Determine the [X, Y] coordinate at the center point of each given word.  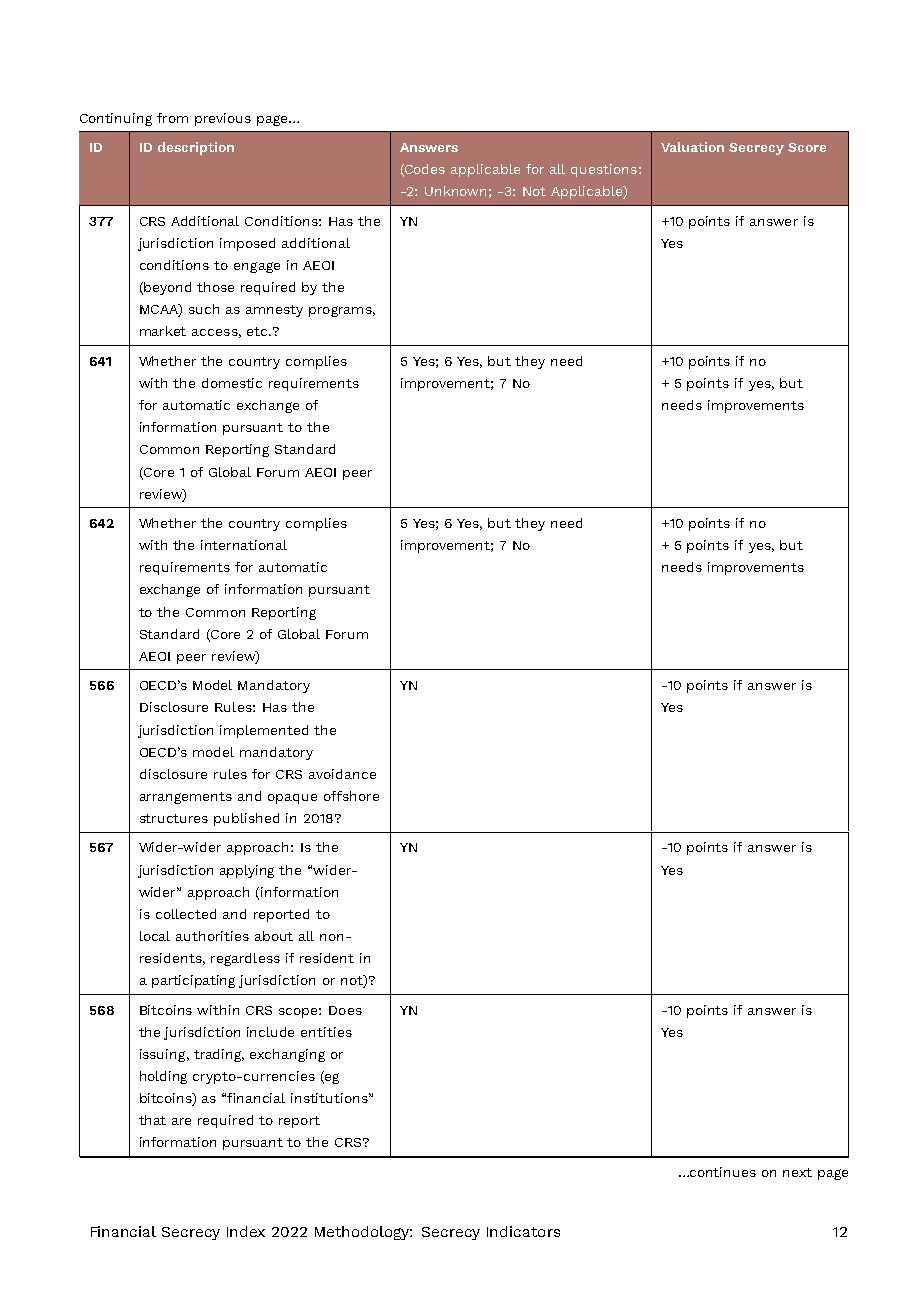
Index [246, 1231]
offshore [351, 796]
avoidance [342, 774]
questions [604, 170]
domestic [232, 383]
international [244, 545]
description [196, 148]
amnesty [274, 311]
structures [174, 818]
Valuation [692, 147]
